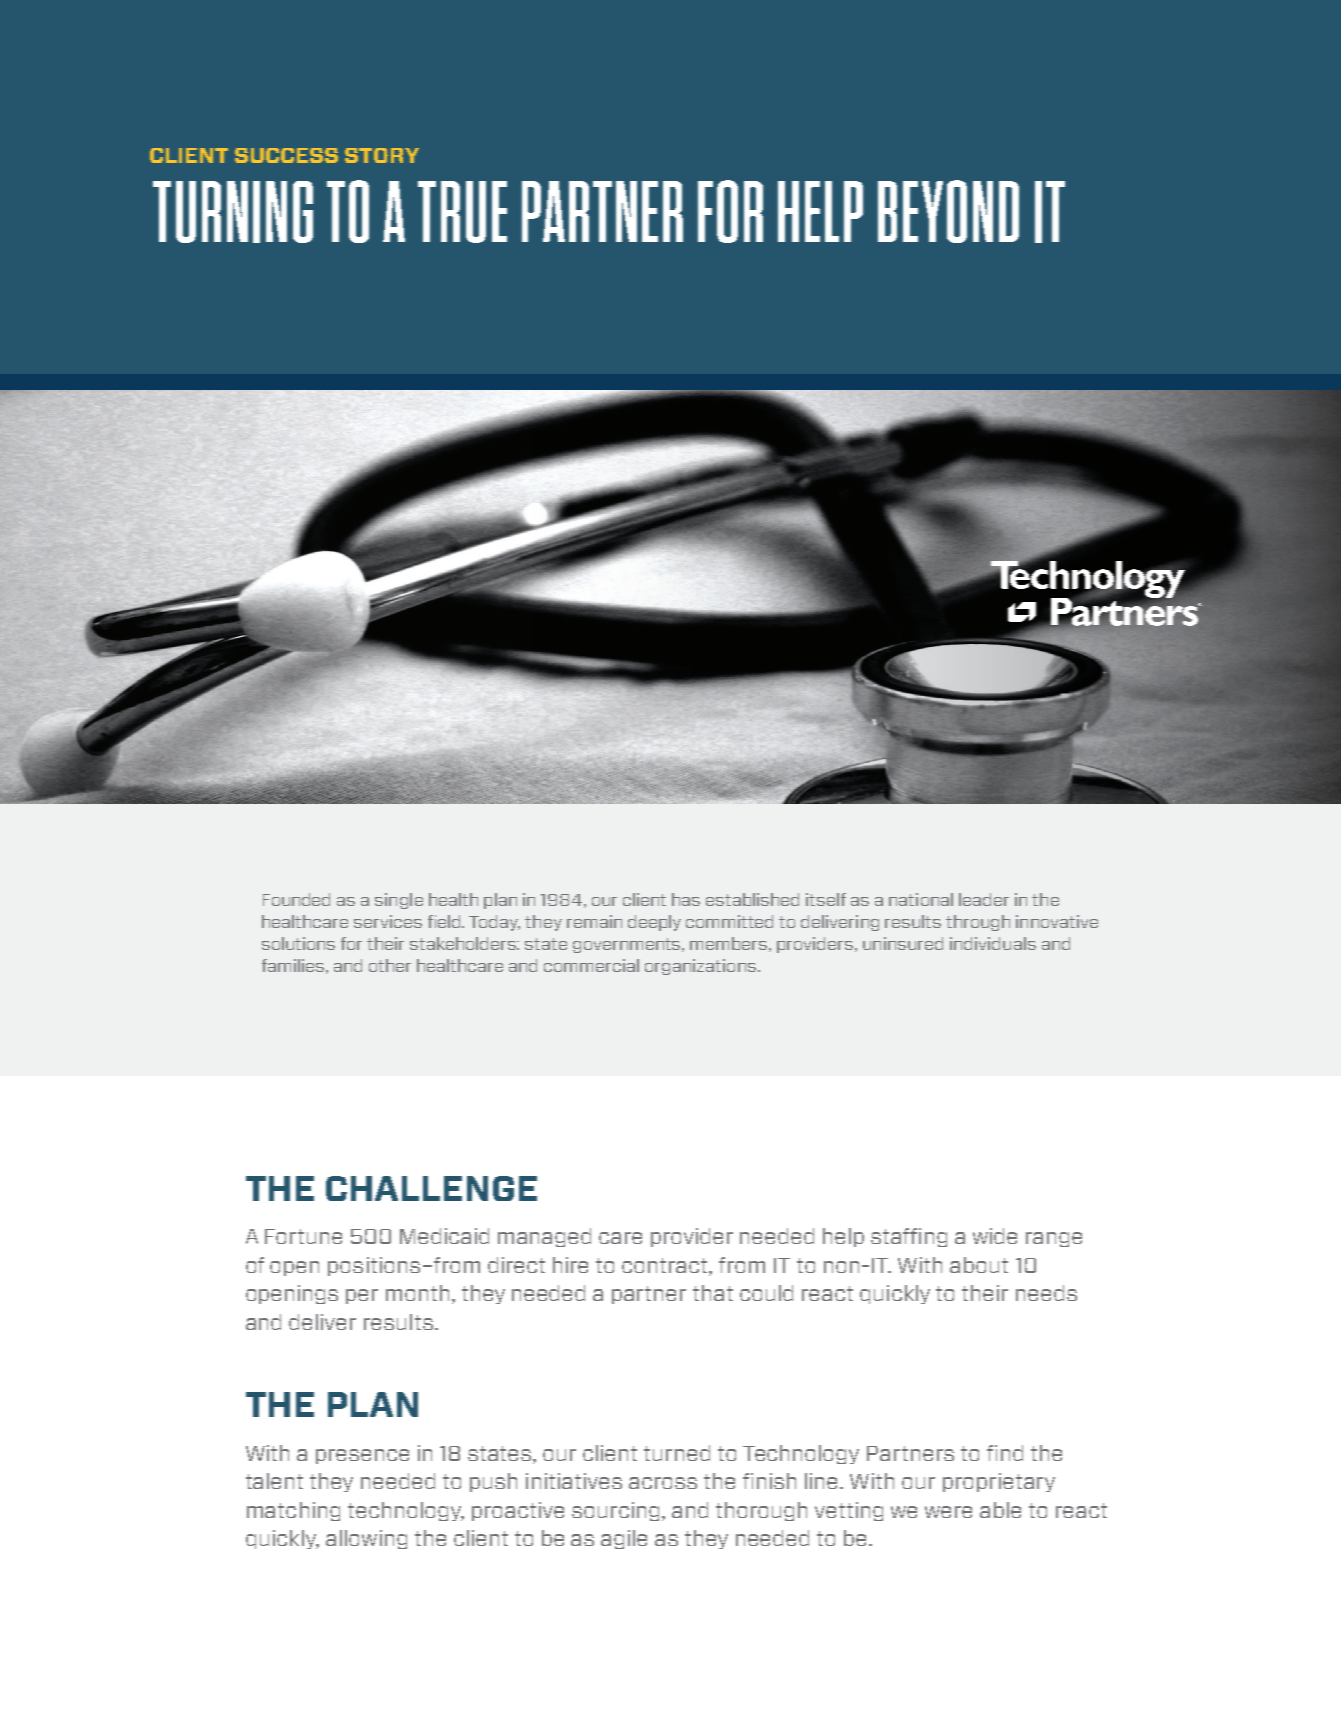  I want to click on TURNING, so click(233, 212).
